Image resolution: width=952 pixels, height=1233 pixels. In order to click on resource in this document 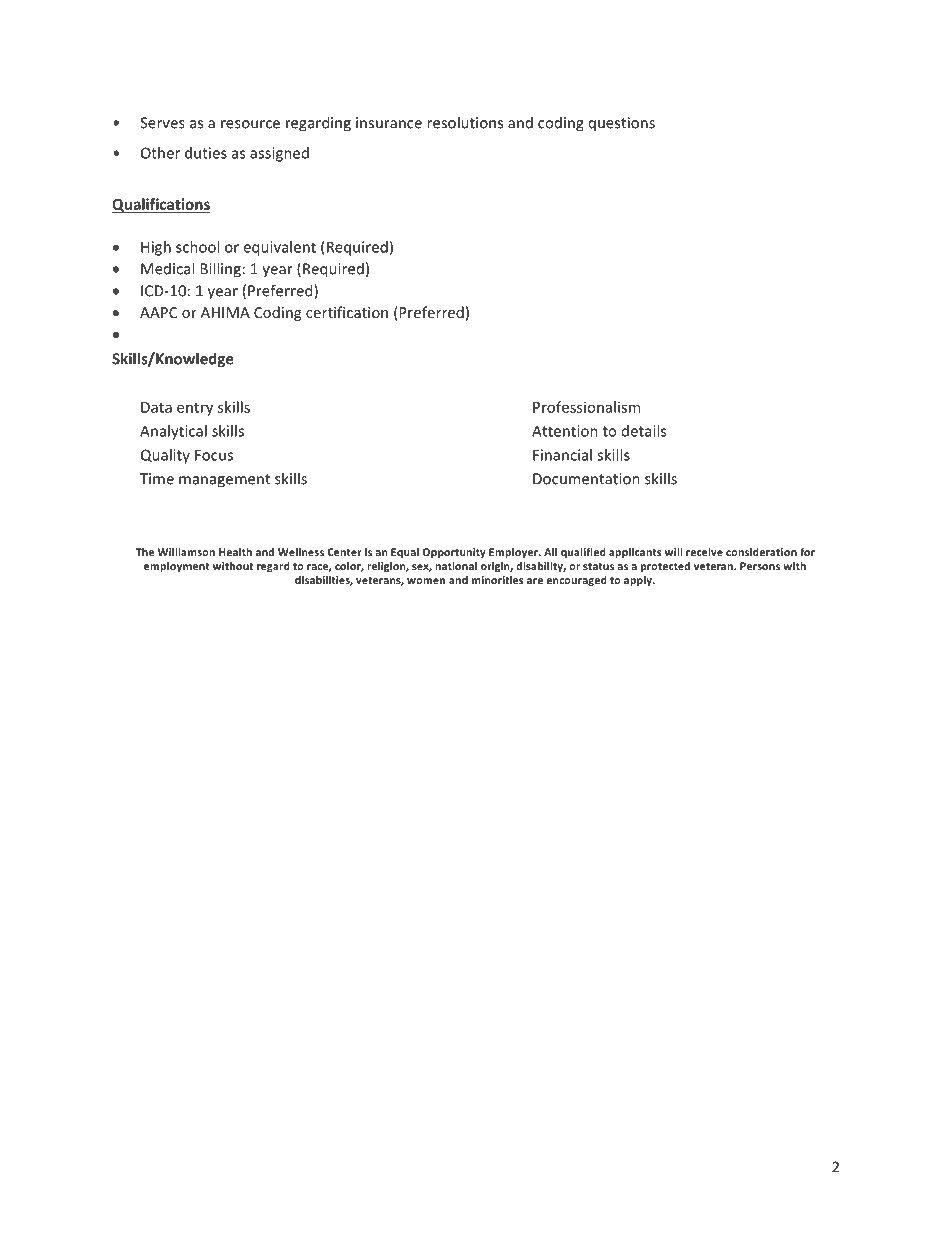, I will do `click(250, 124)`.
